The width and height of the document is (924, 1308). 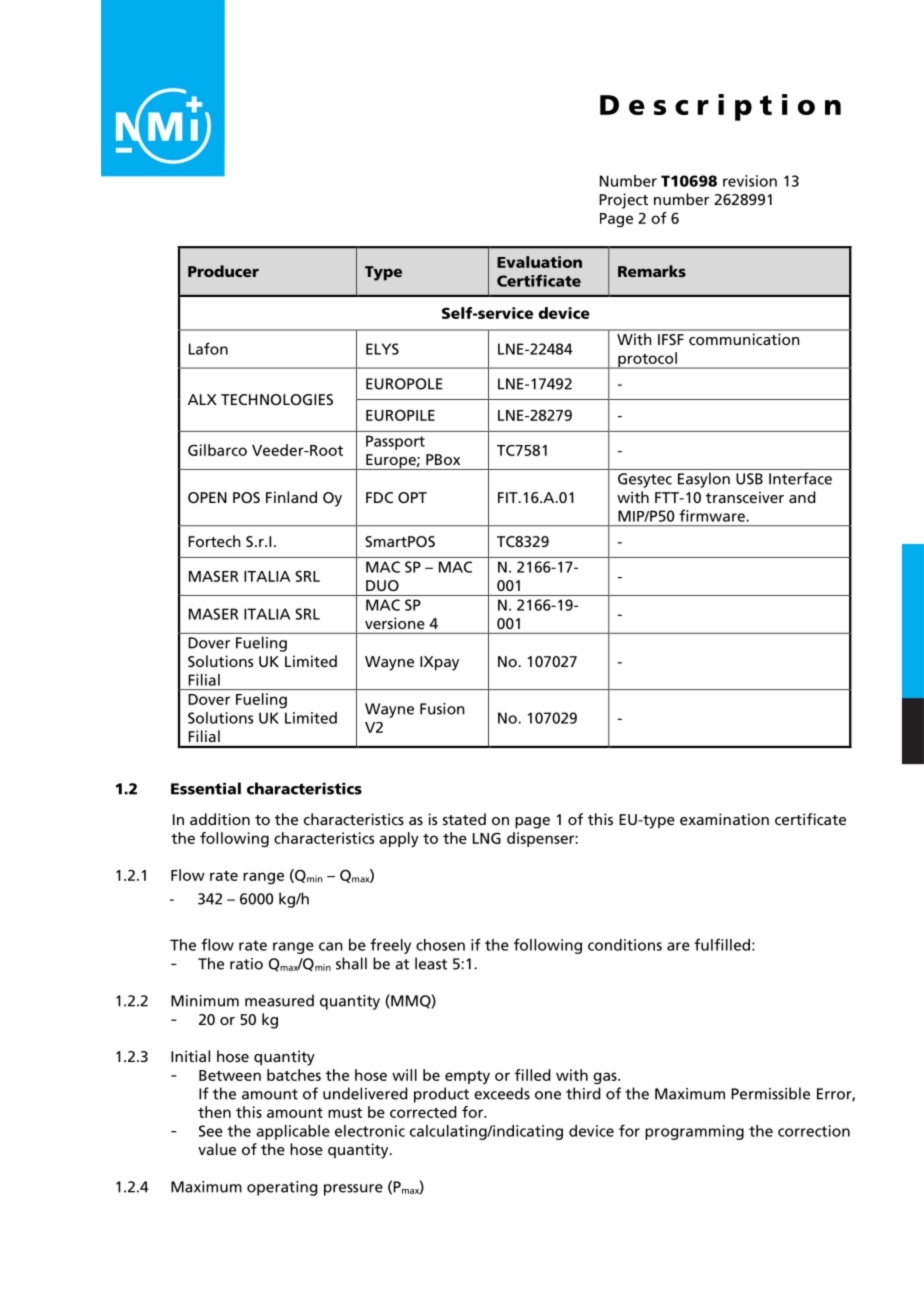 What do you see at coordinates (431, 963) in the document?
I see `least` at bounding box center [431, 963].
